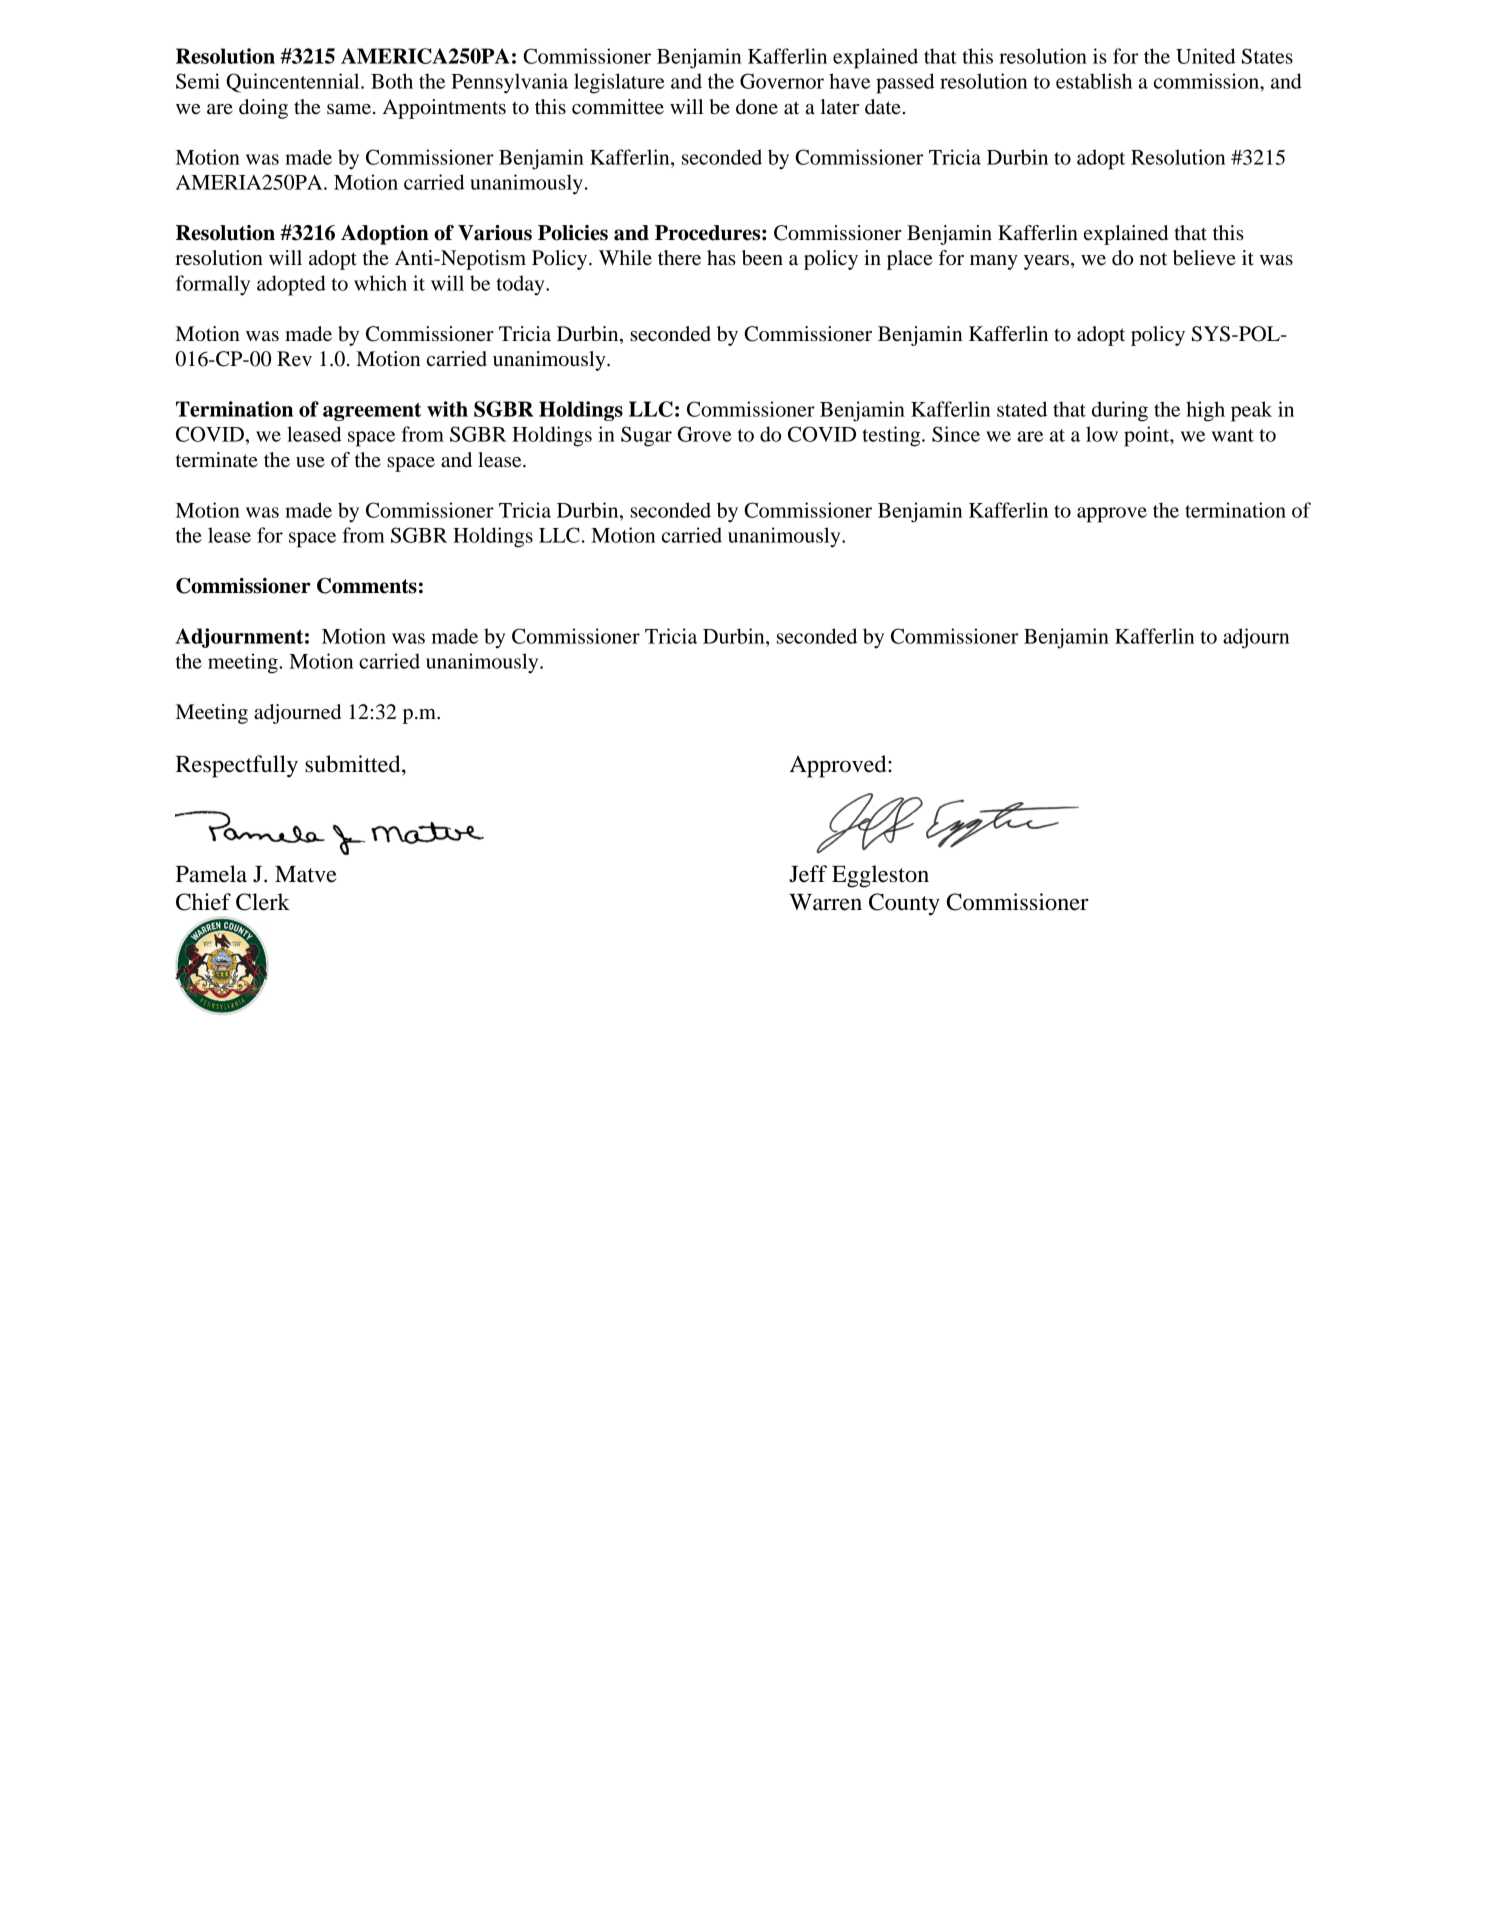 Image resolution: width=1491 pixels, height=1930 pixels. What do you see at coordinates (263, 902) in the document?
I see `Clerk` at bounding box center [263, 902].
